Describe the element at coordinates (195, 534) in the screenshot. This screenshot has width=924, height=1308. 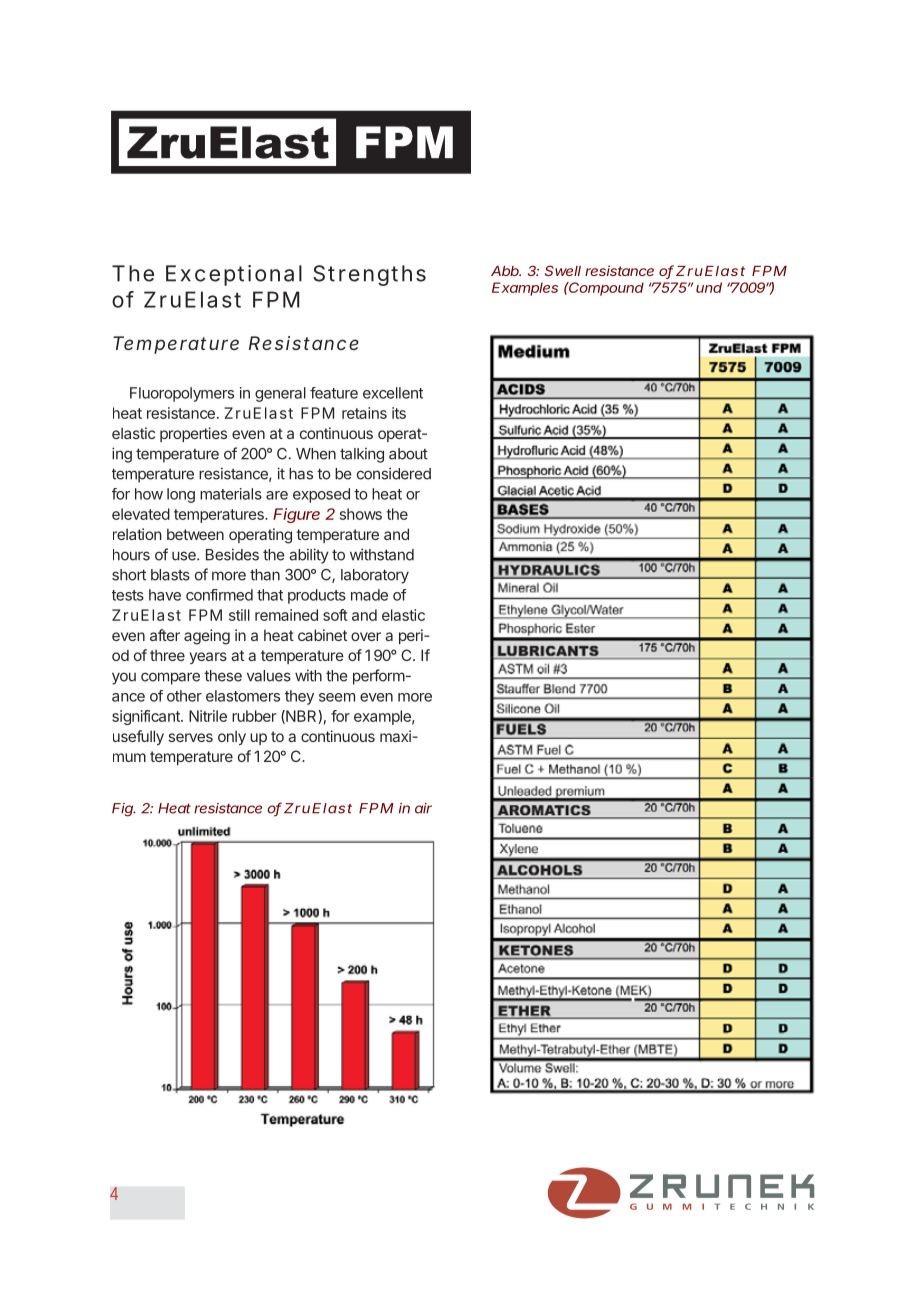
I see `between` at that location.
